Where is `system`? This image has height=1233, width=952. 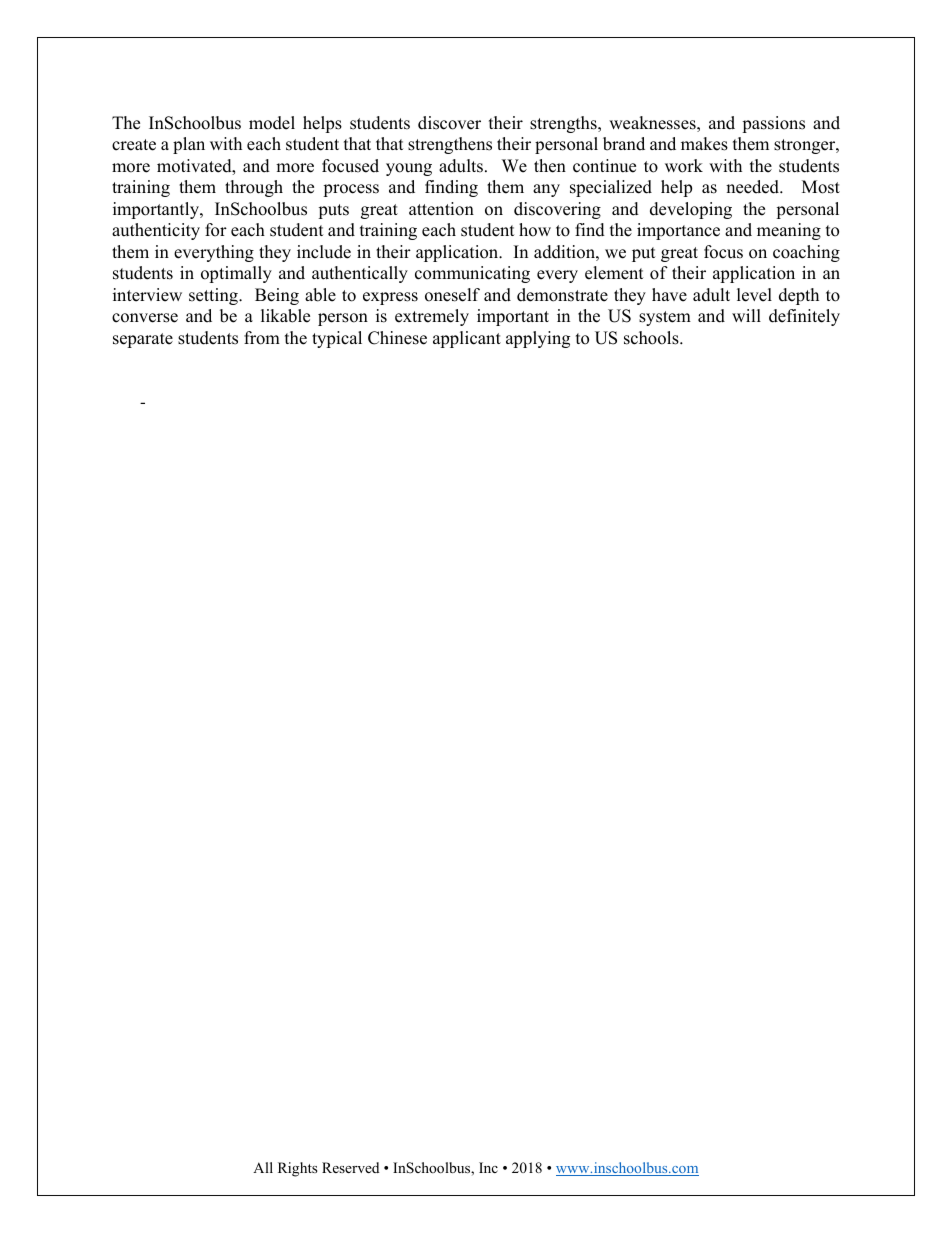
system is located at coordinates (665, 318).
